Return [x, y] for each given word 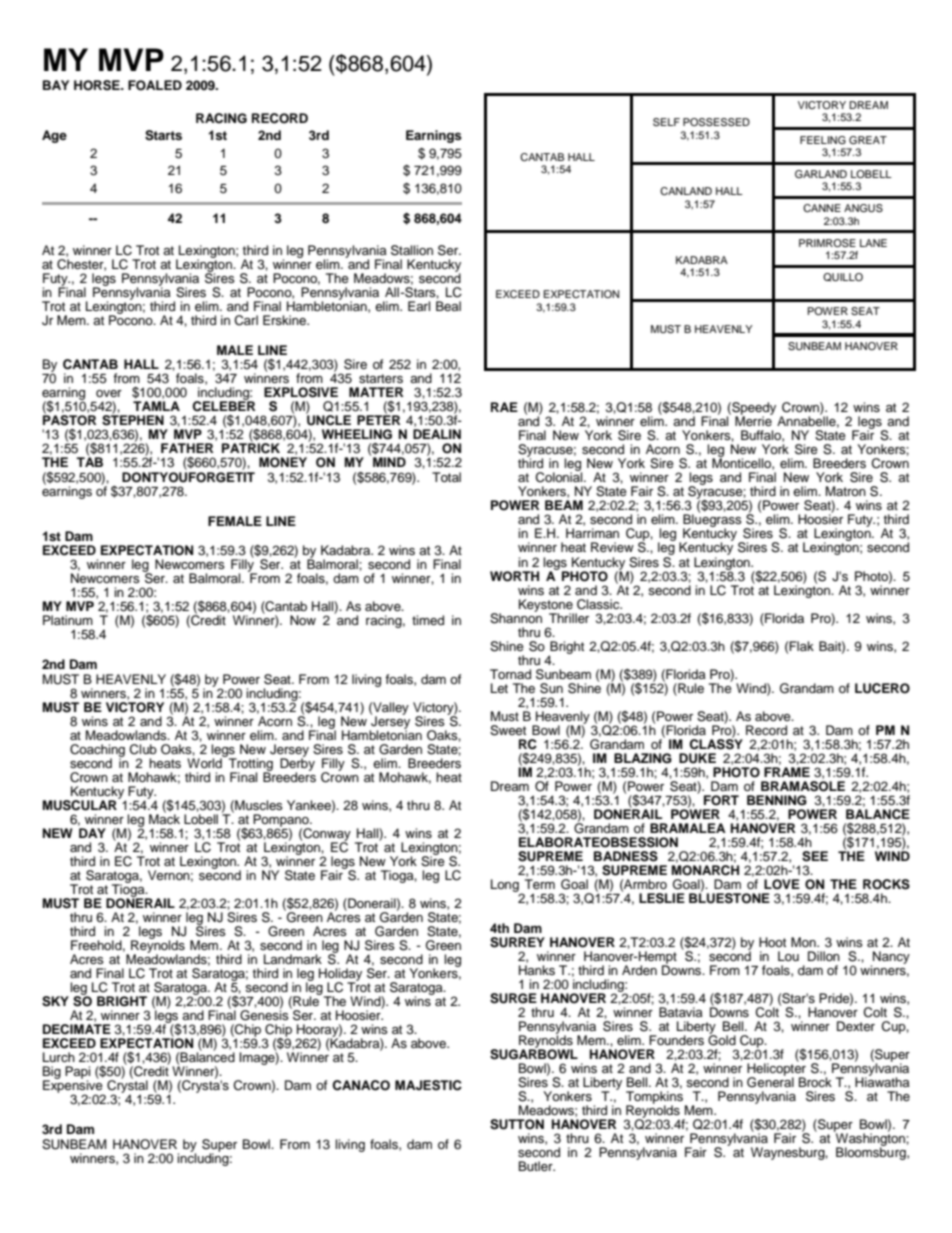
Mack [164, 818]
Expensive [73, 1086]
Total [446, 477]
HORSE [98, 85]
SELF [666, 122]
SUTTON [517, 1124]
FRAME [787, 772]
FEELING [823, 140]
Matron [846, 491]
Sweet [508, 730]
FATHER [187, 448]
